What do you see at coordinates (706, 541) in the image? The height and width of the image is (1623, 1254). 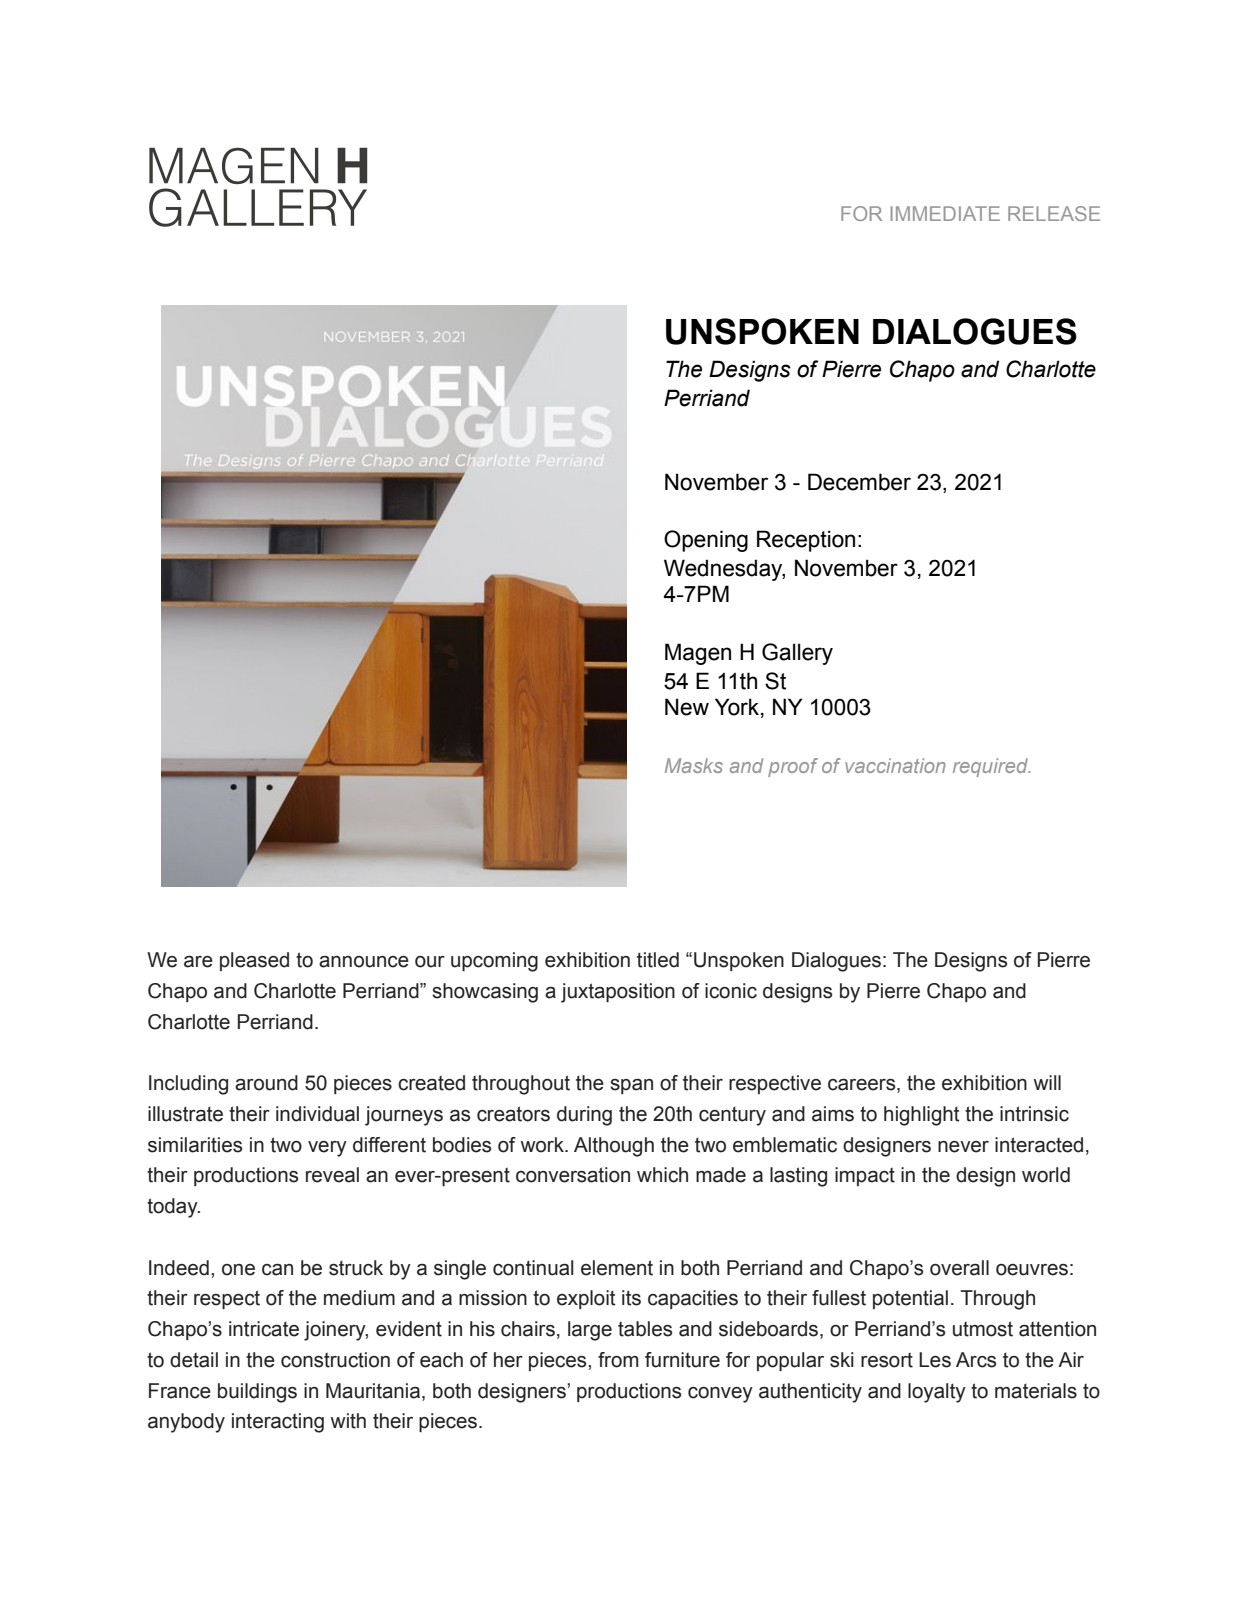 I see `Opening` at bounding box center [706, 541].
